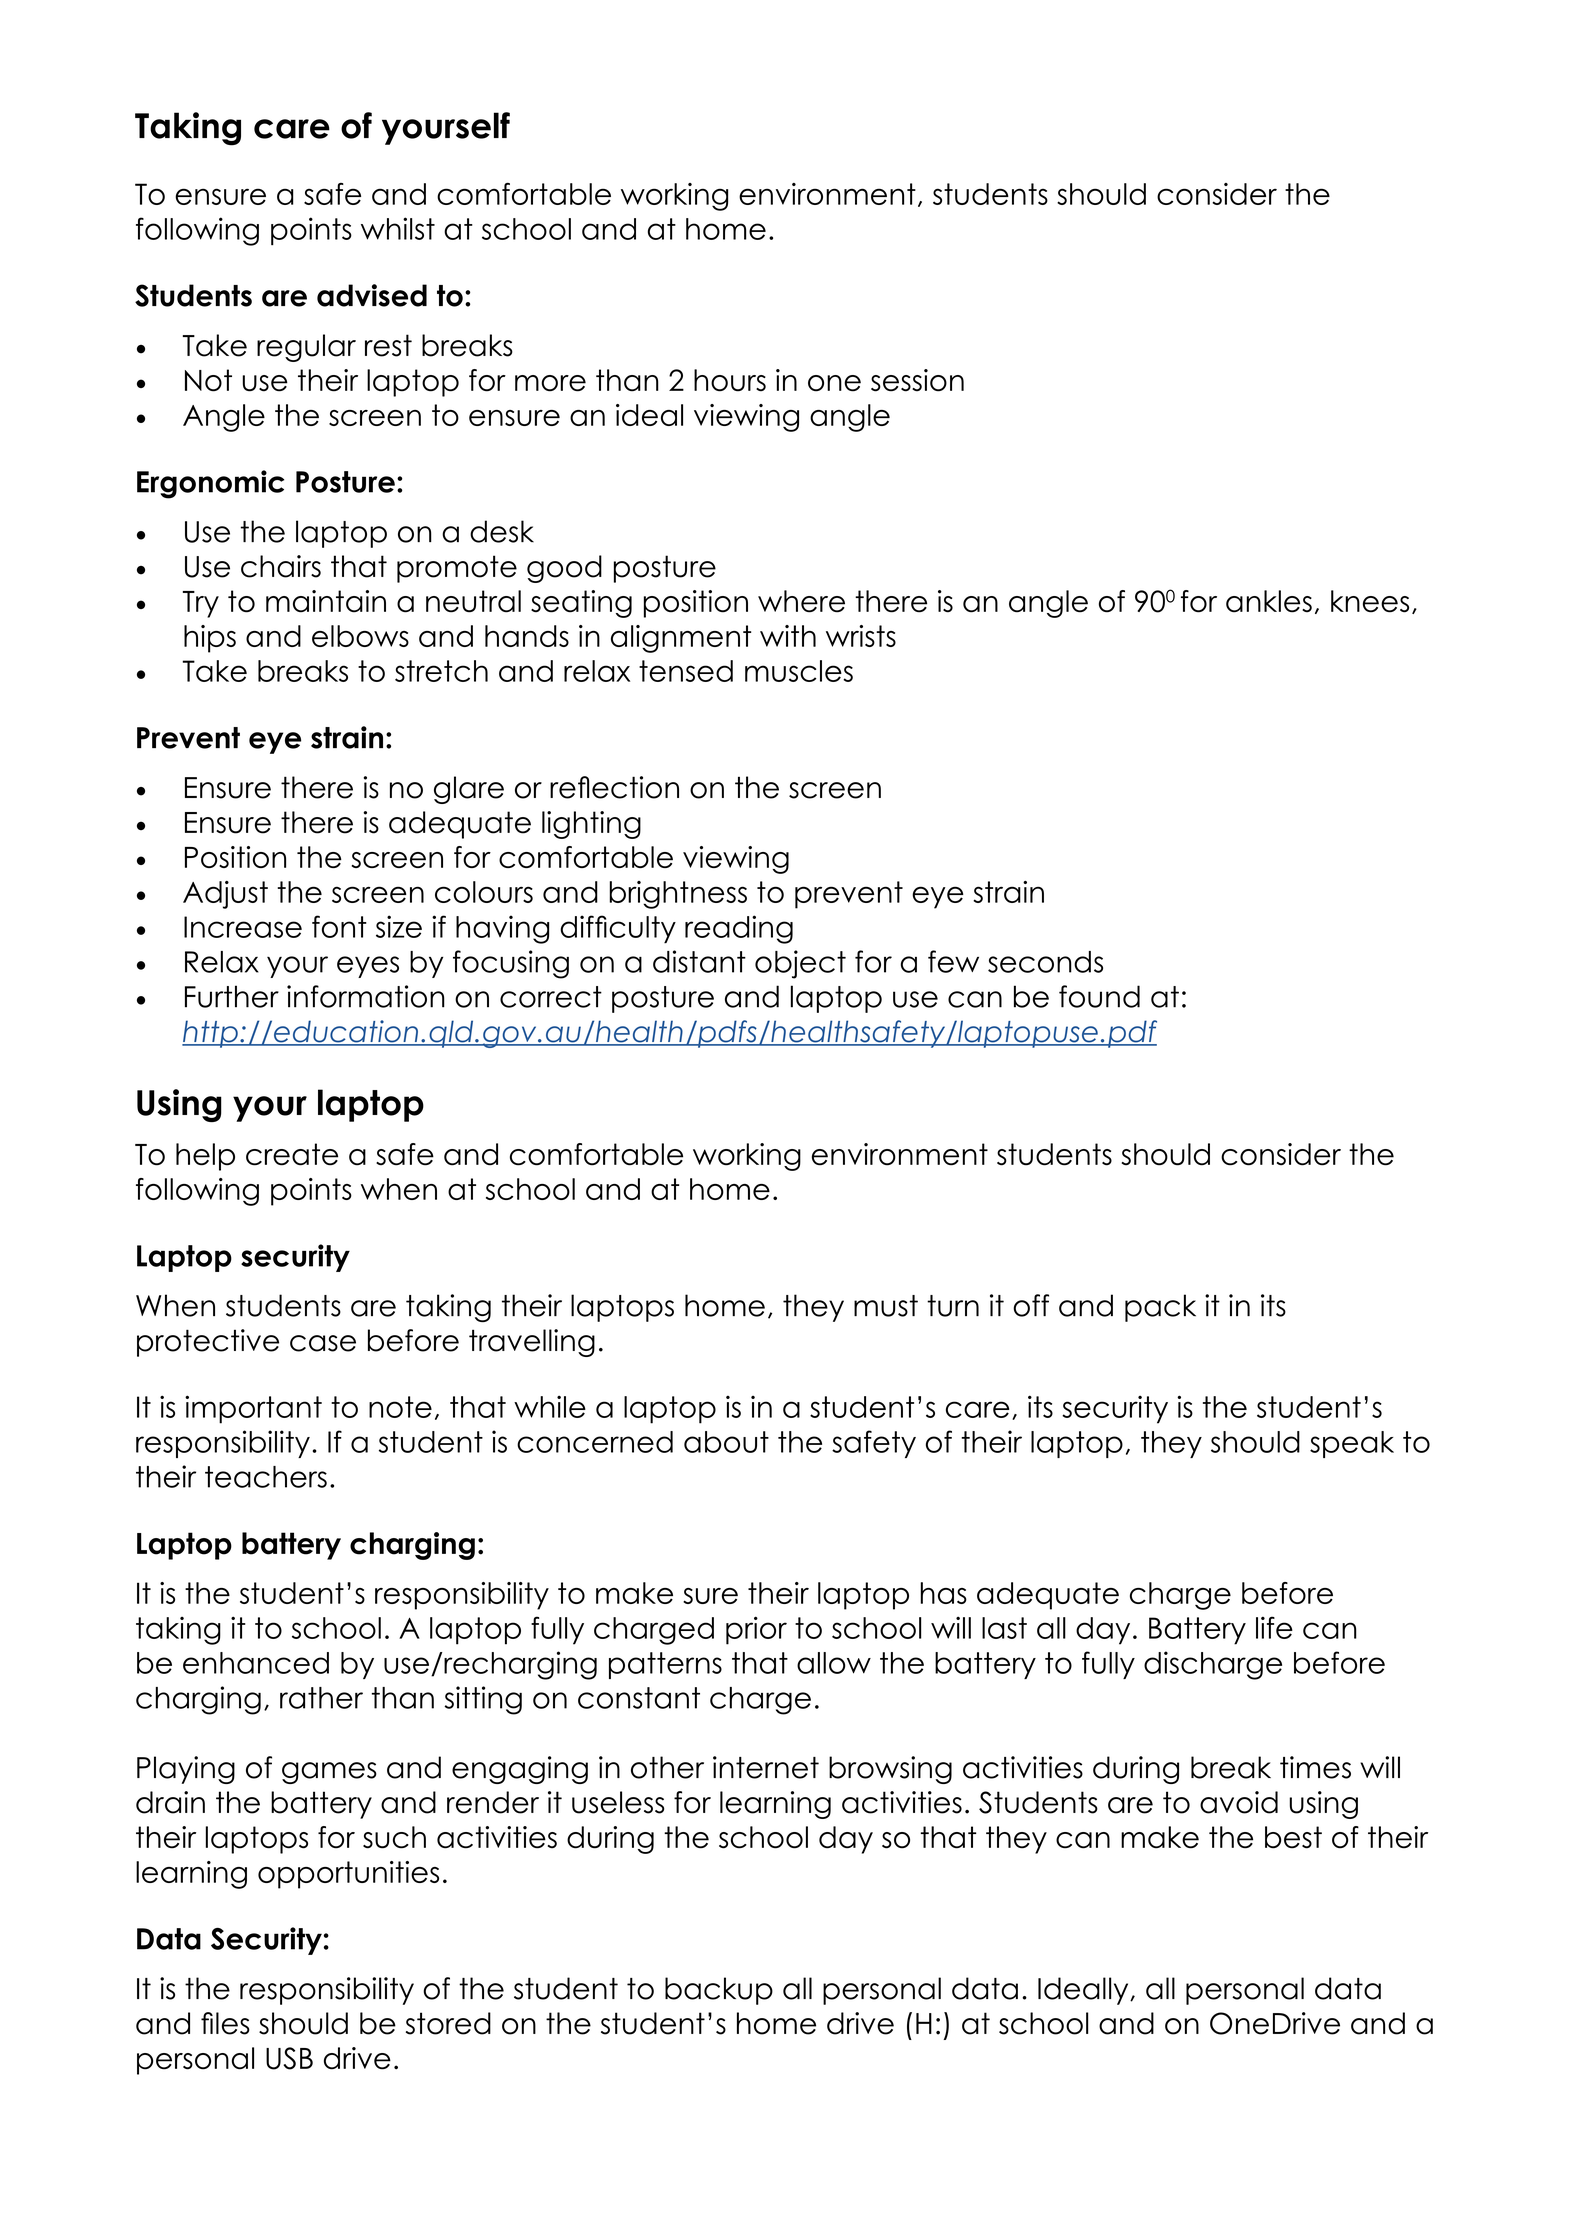 The height and width of the page is (2224, 1573). I want to click on advised, so click(372, 295).
